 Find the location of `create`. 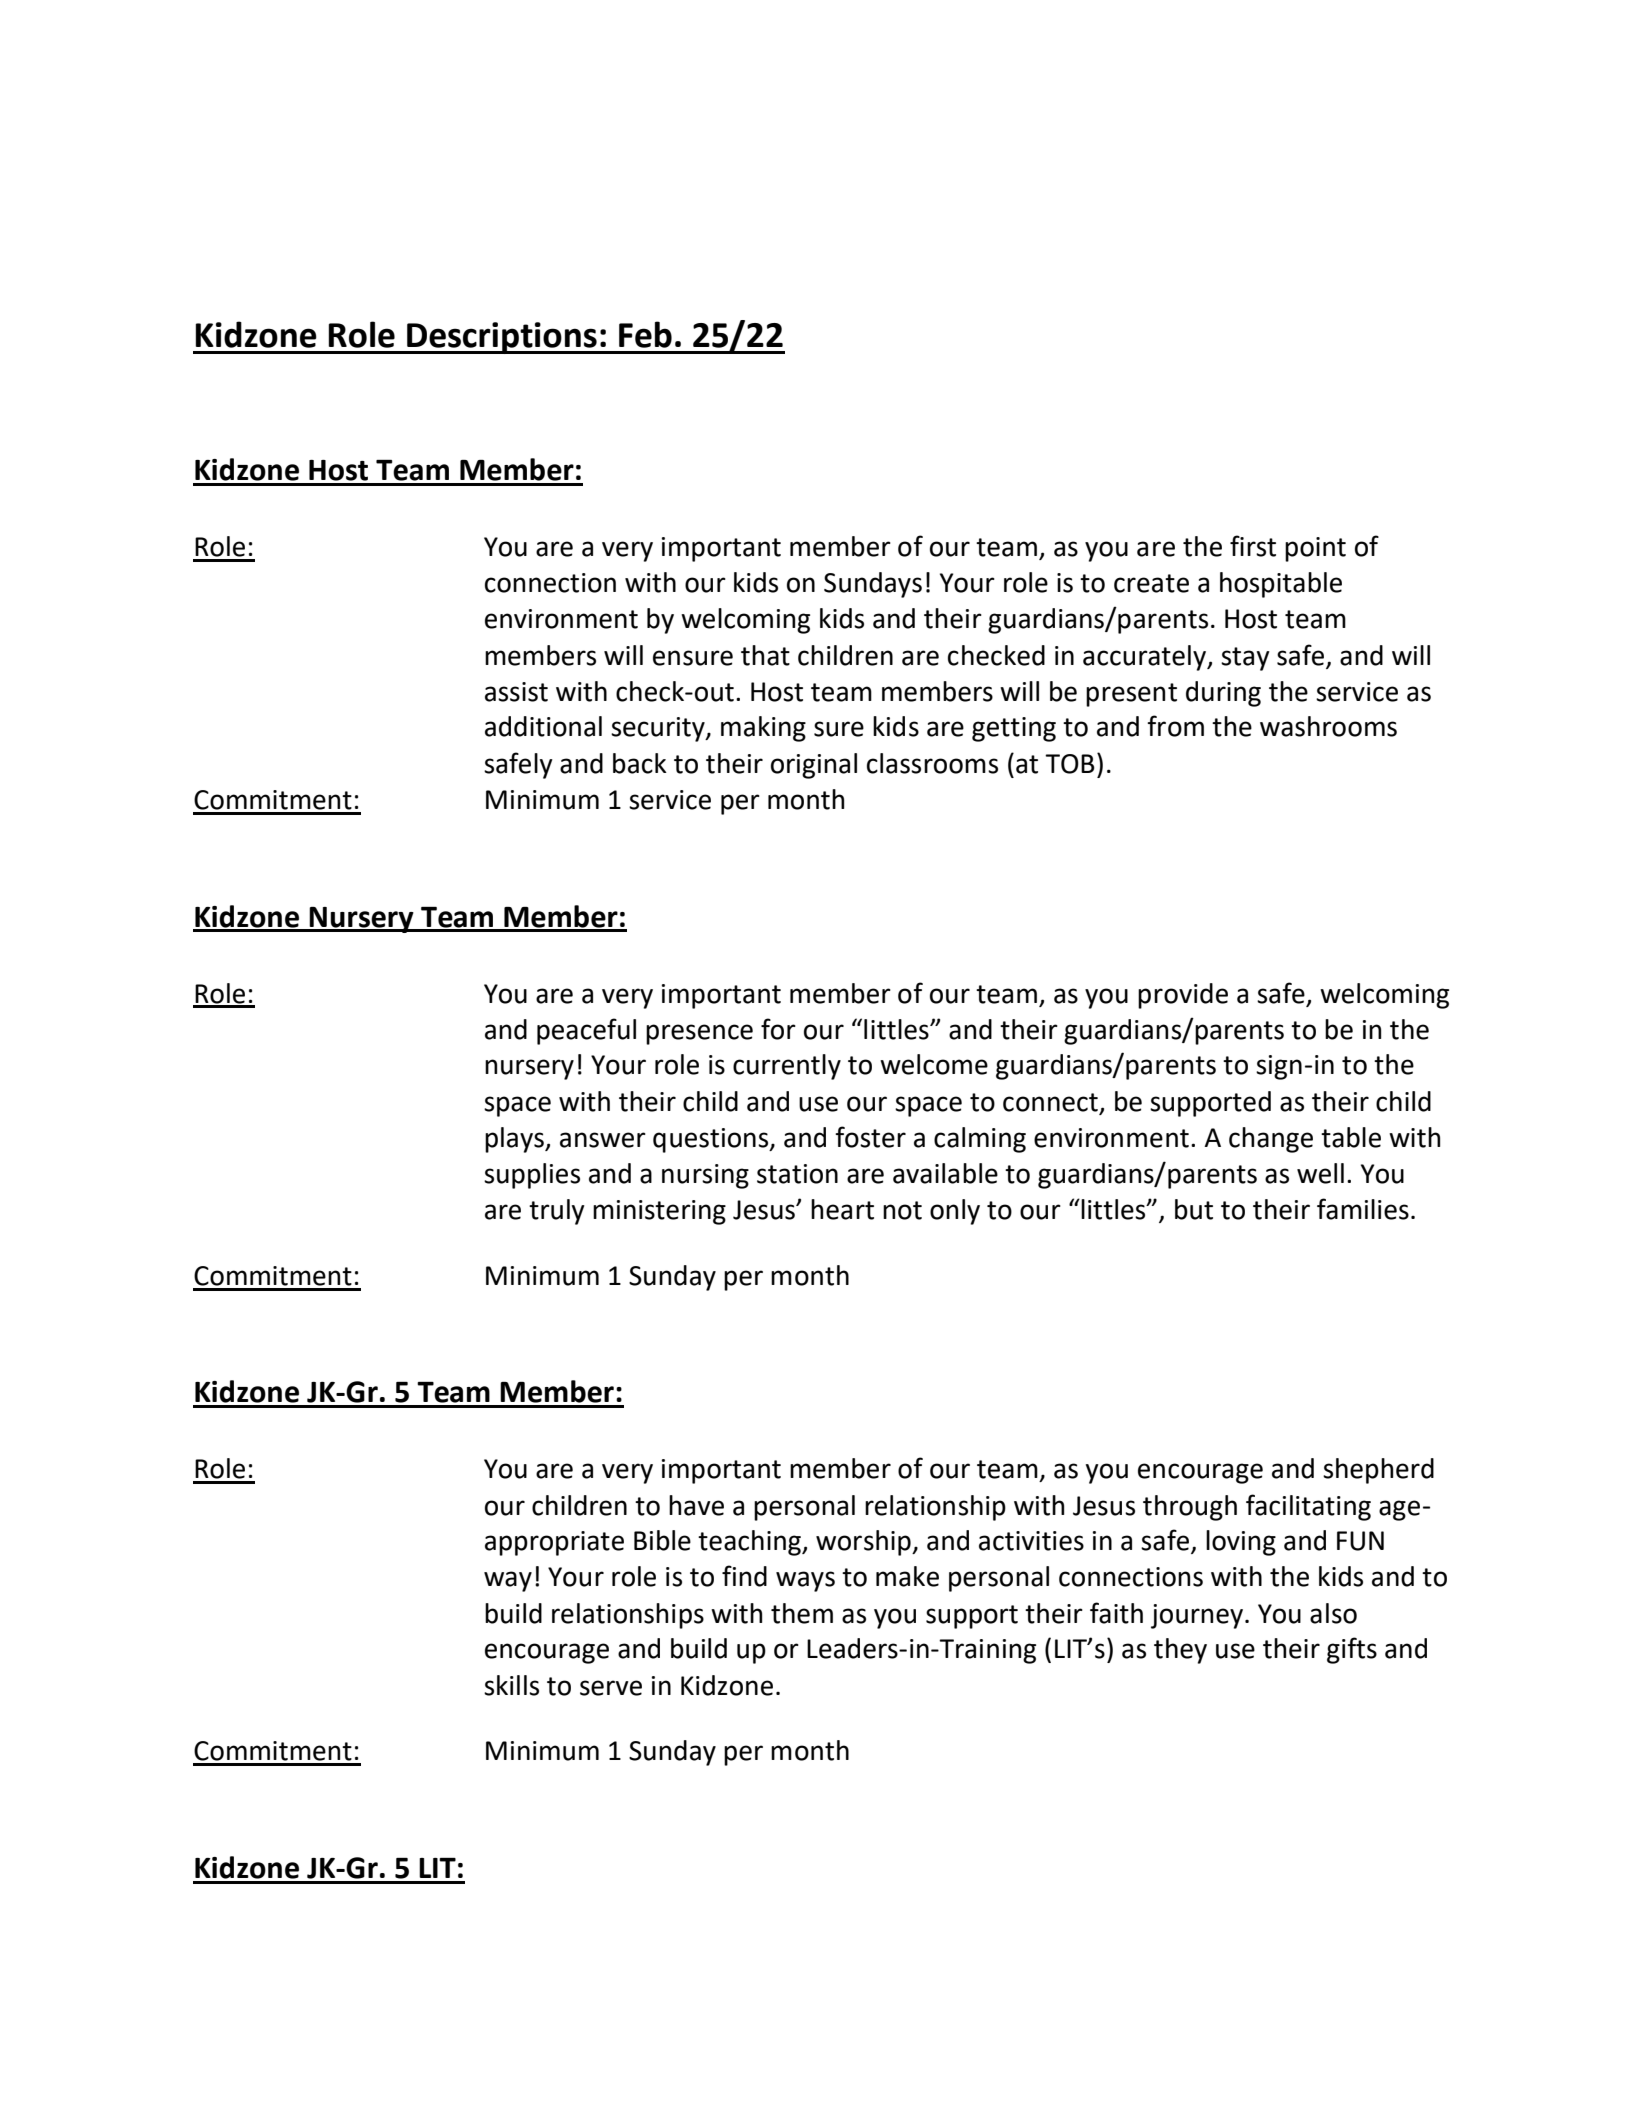

create is located at coordinates (1151, 583).
